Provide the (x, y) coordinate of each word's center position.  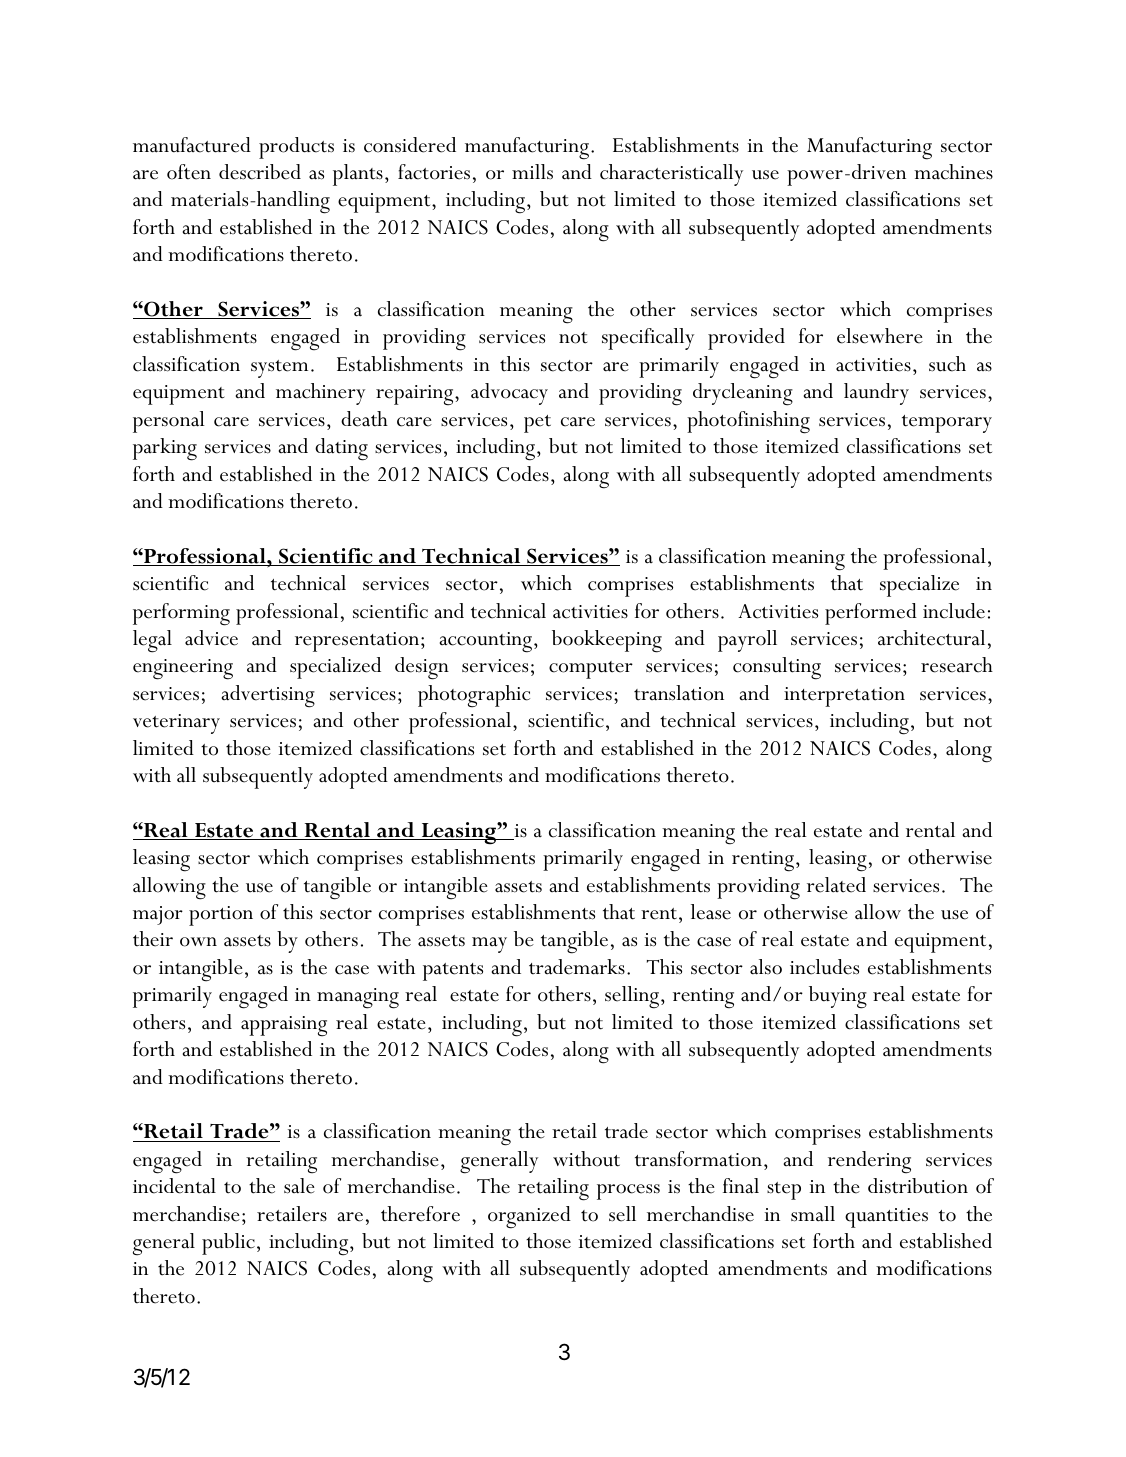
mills (532, 172)
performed (871, 614)
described (260, 172)
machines (953, 172)
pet (537, 424)
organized (529, 1217)
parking (165, 449)
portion (221, 916)
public (228, 1244)
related (836, 885)
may (489, 945)
